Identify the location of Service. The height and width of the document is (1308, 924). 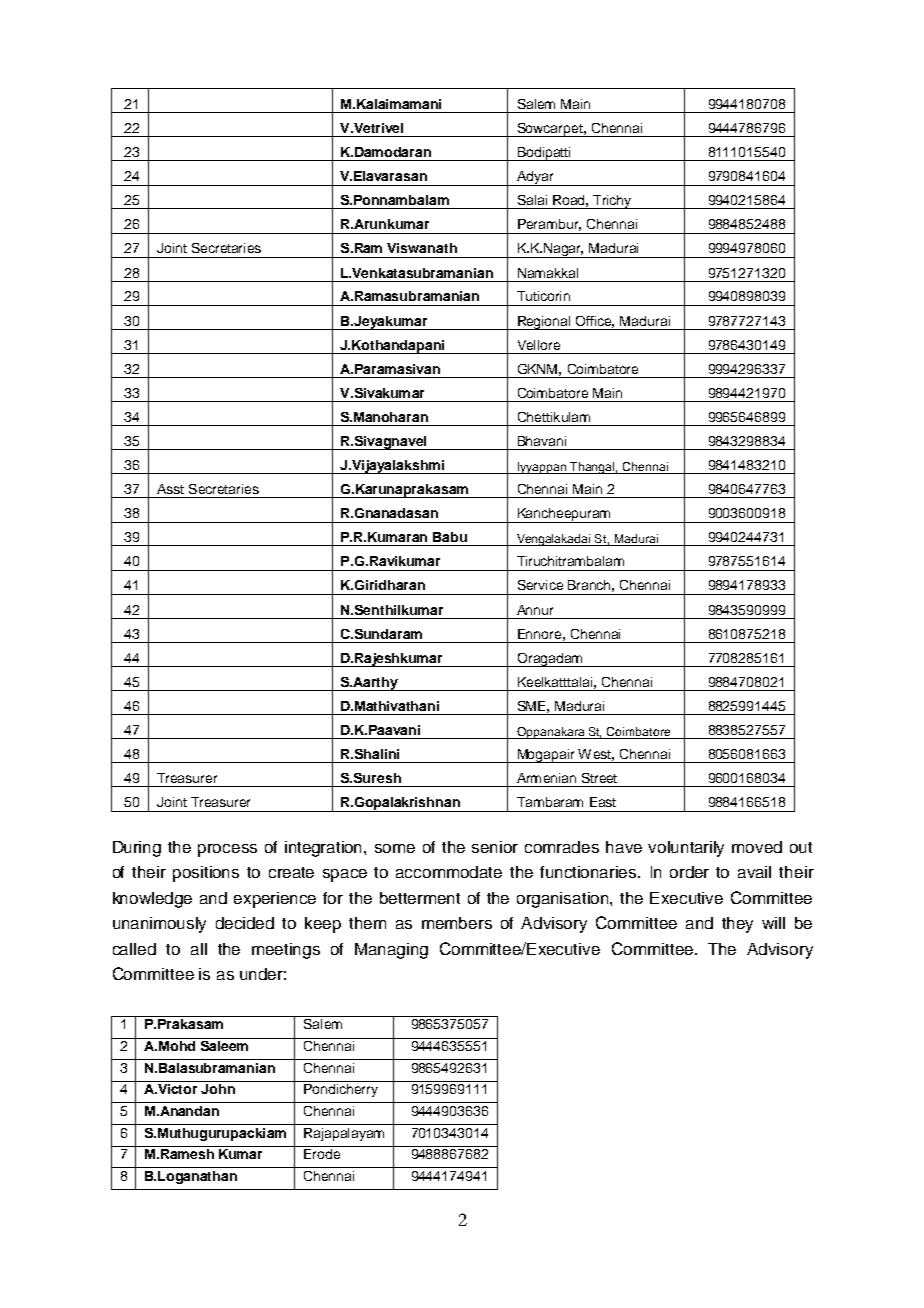
(540, 585).
